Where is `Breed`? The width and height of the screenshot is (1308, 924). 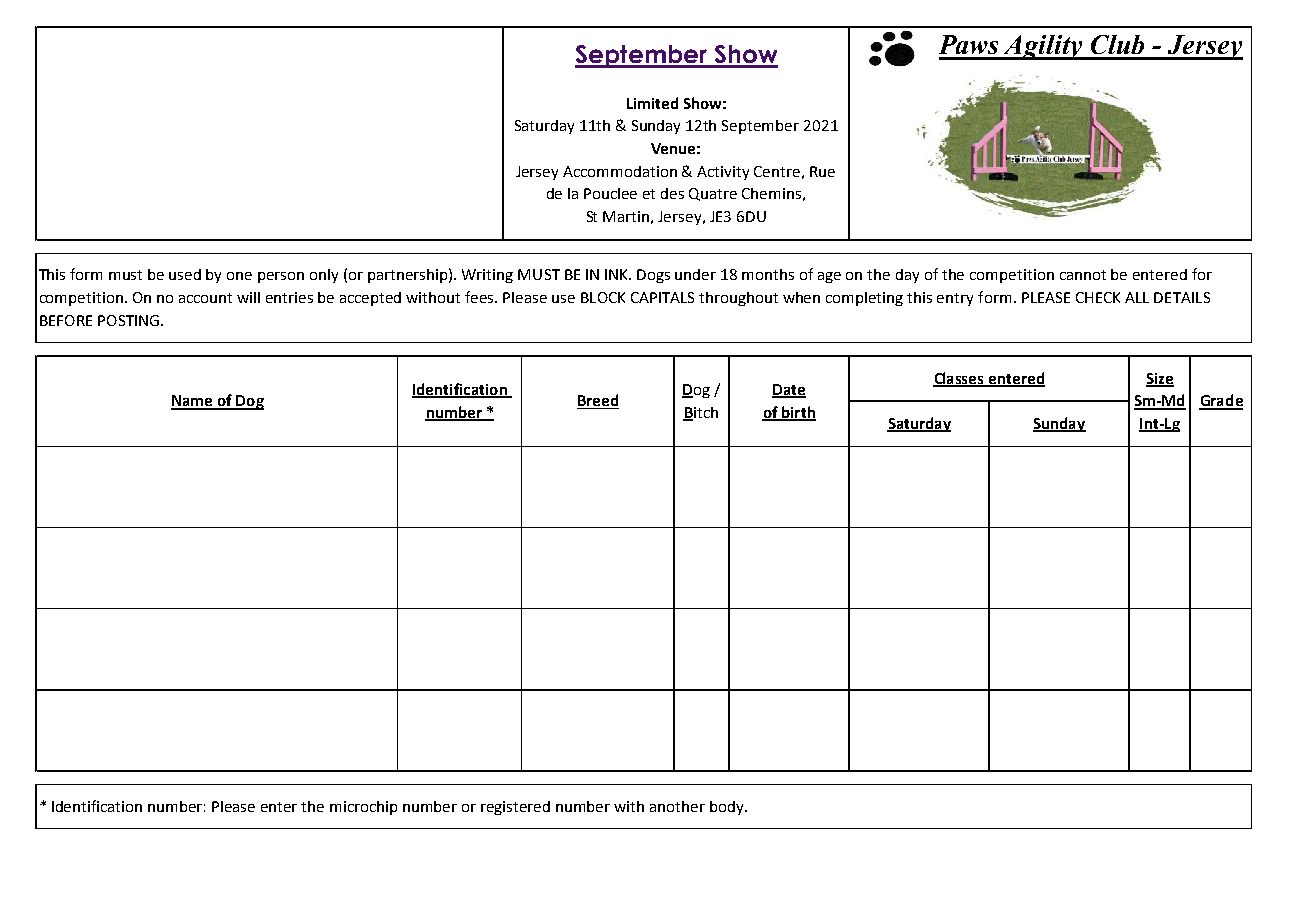
Breed is located at coordinates (598, 401).
